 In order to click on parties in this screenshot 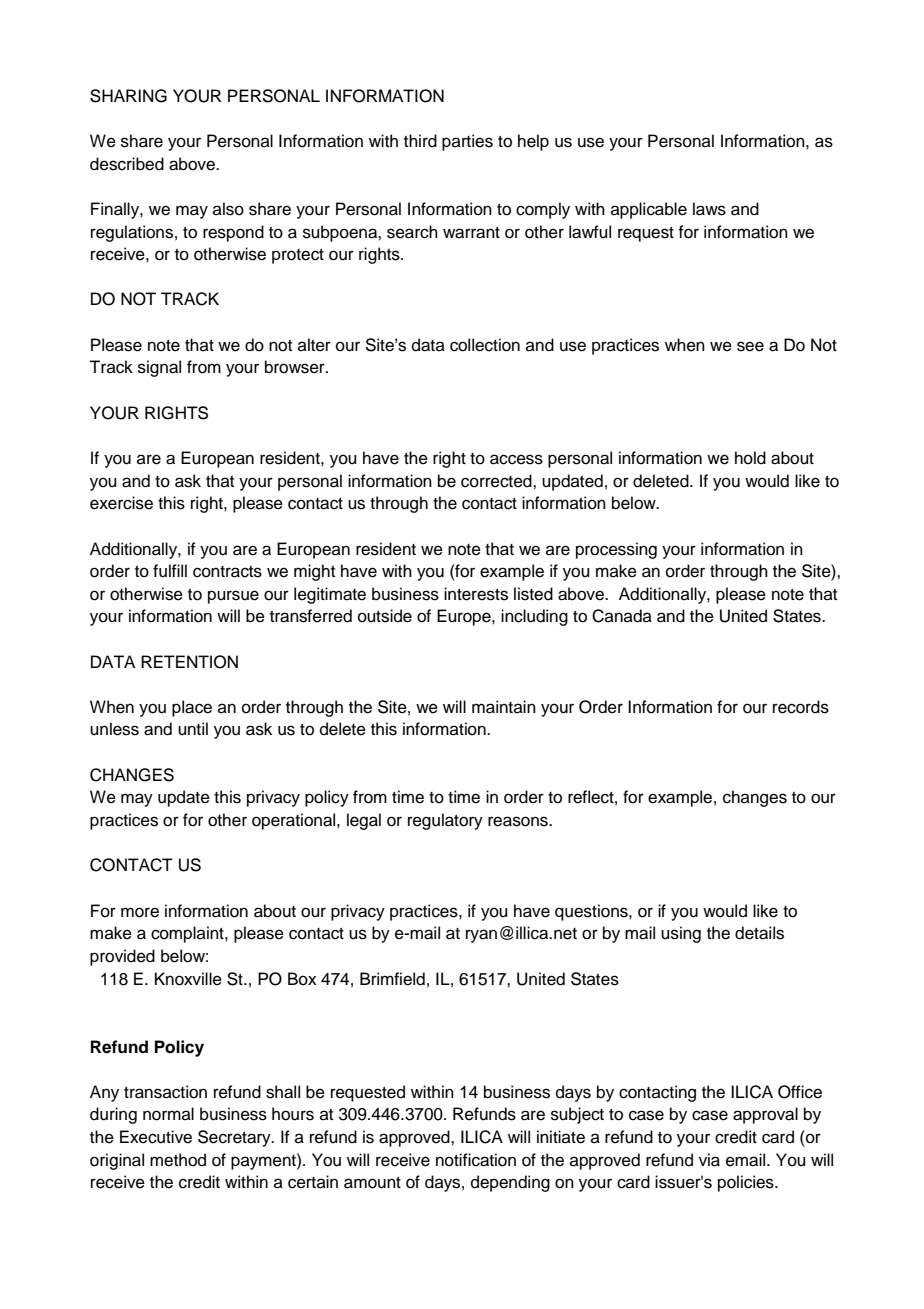, I will do `click(467, 142)`.
